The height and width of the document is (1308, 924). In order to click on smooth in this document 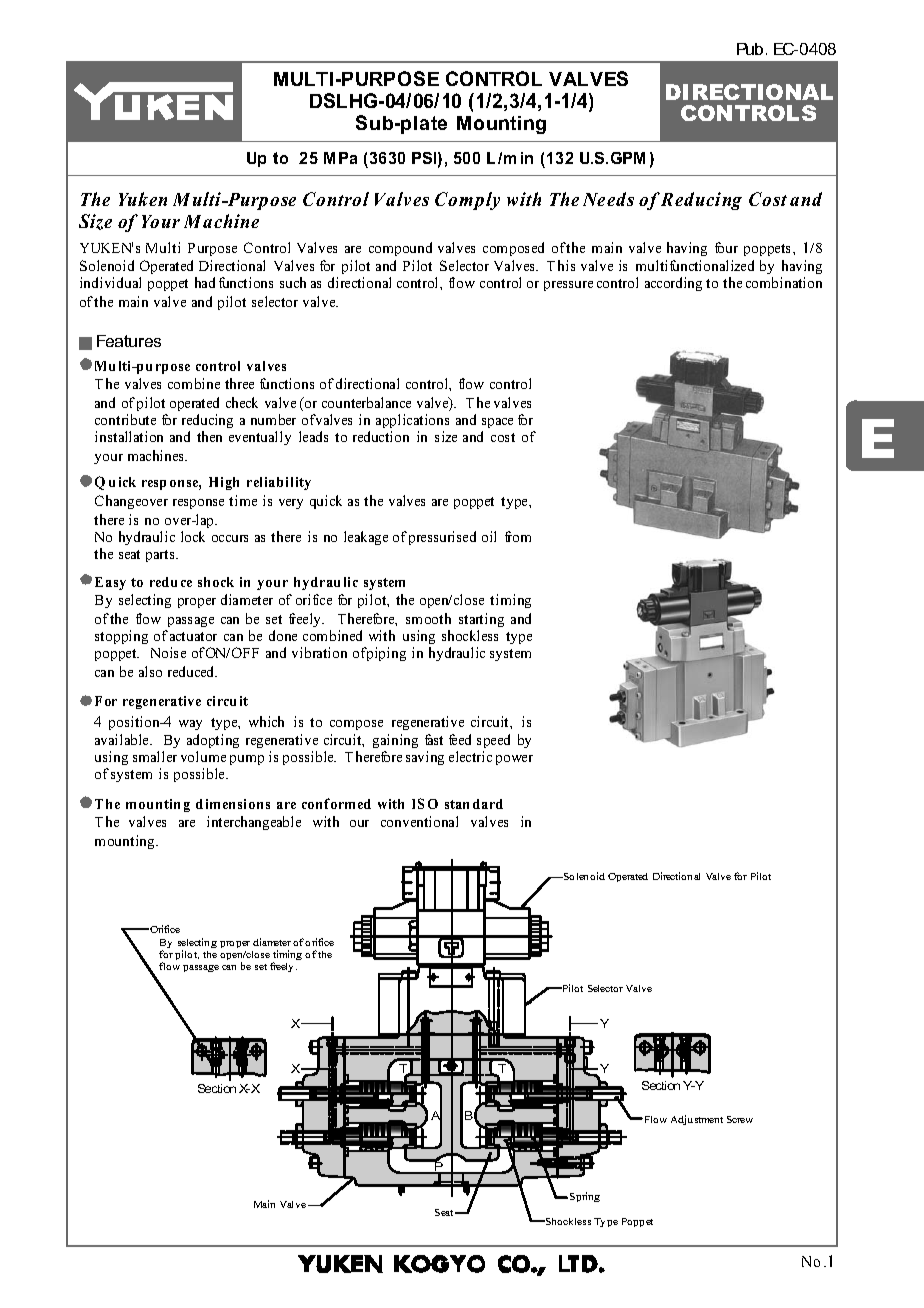, I will do `click(428, 618)`.
